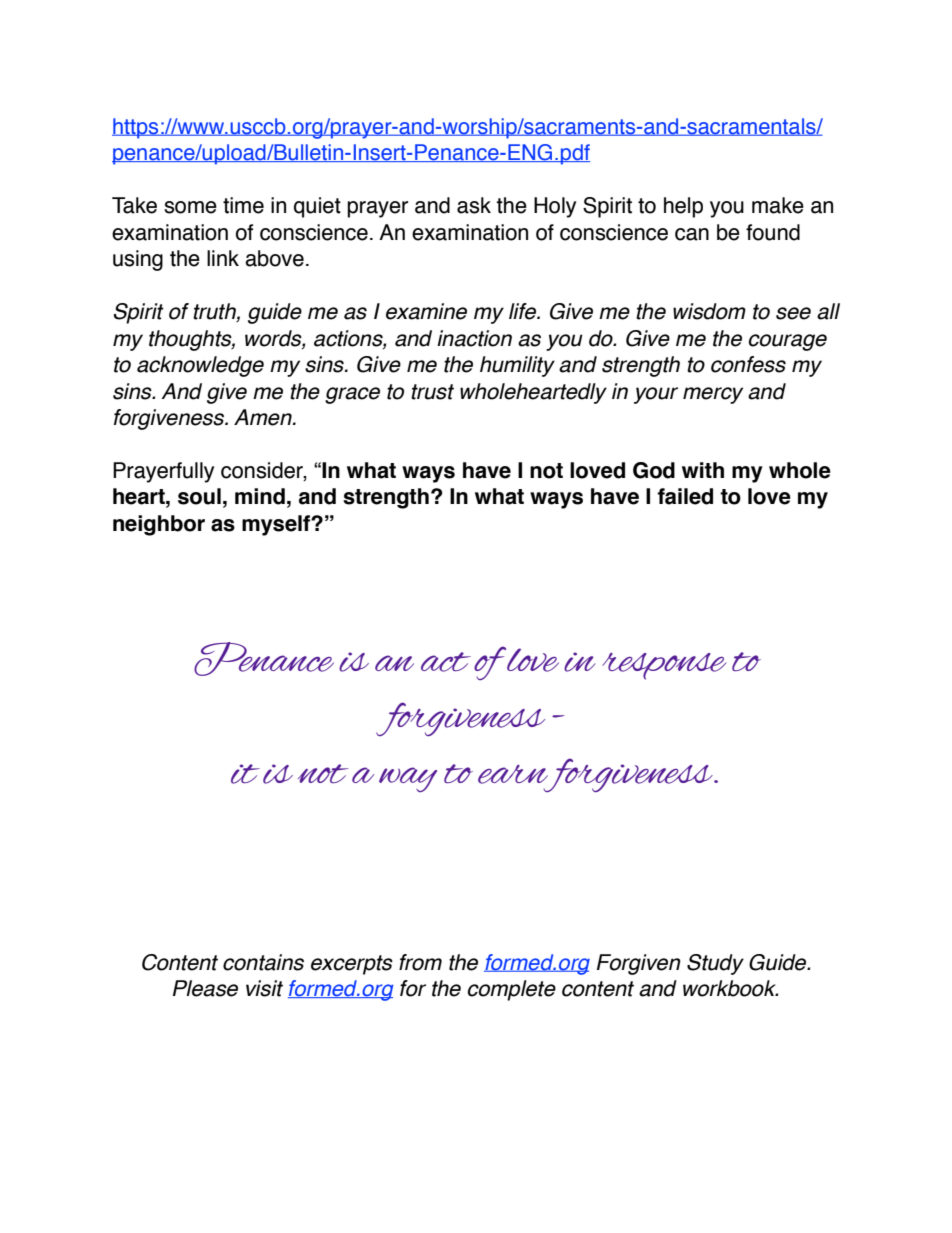 This screenshot has height=1233, width=952. I want to click on ask, so click(474, 205).
